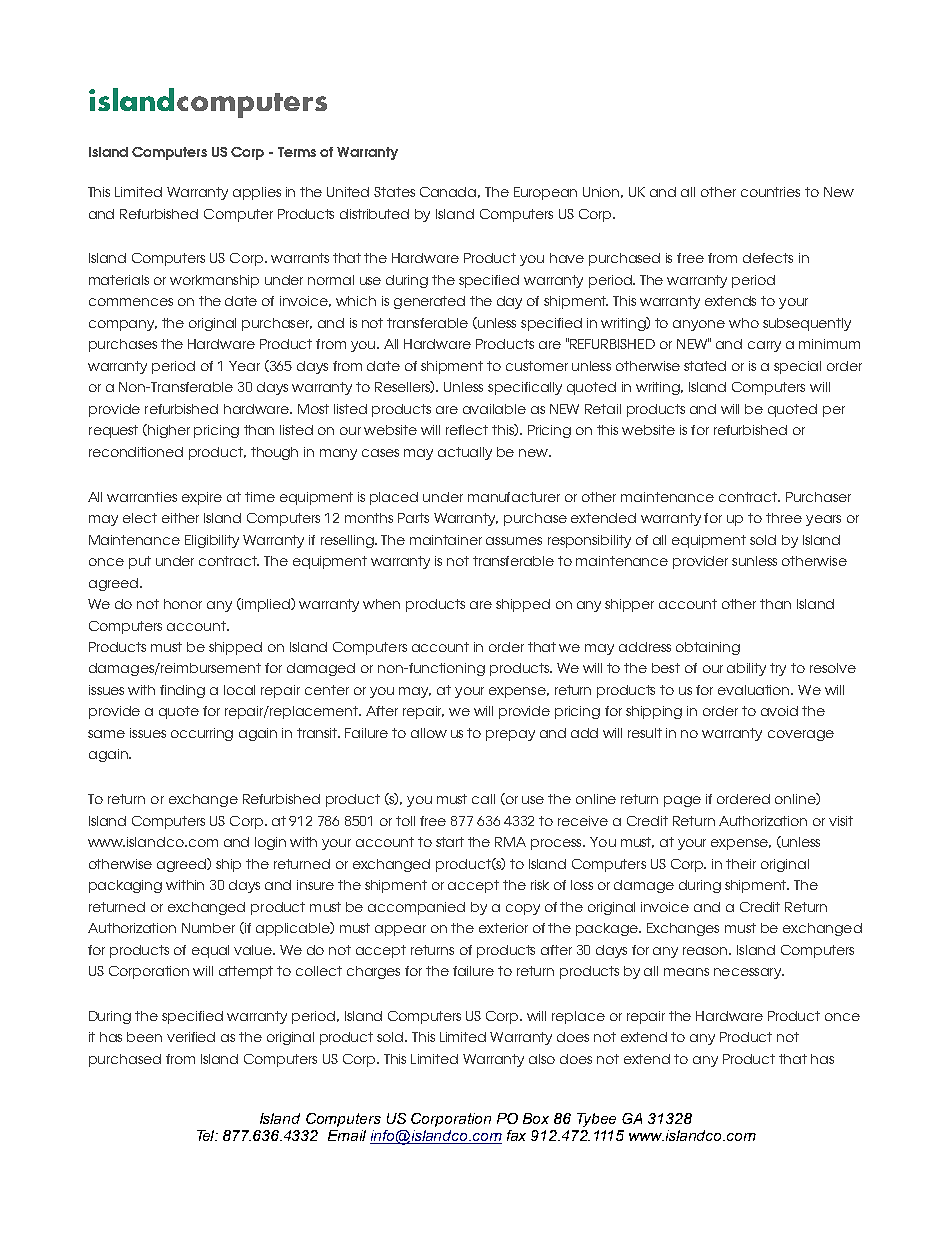 This screenshot has width=952, height=1233. I want to click on European, so click(545, 193).
